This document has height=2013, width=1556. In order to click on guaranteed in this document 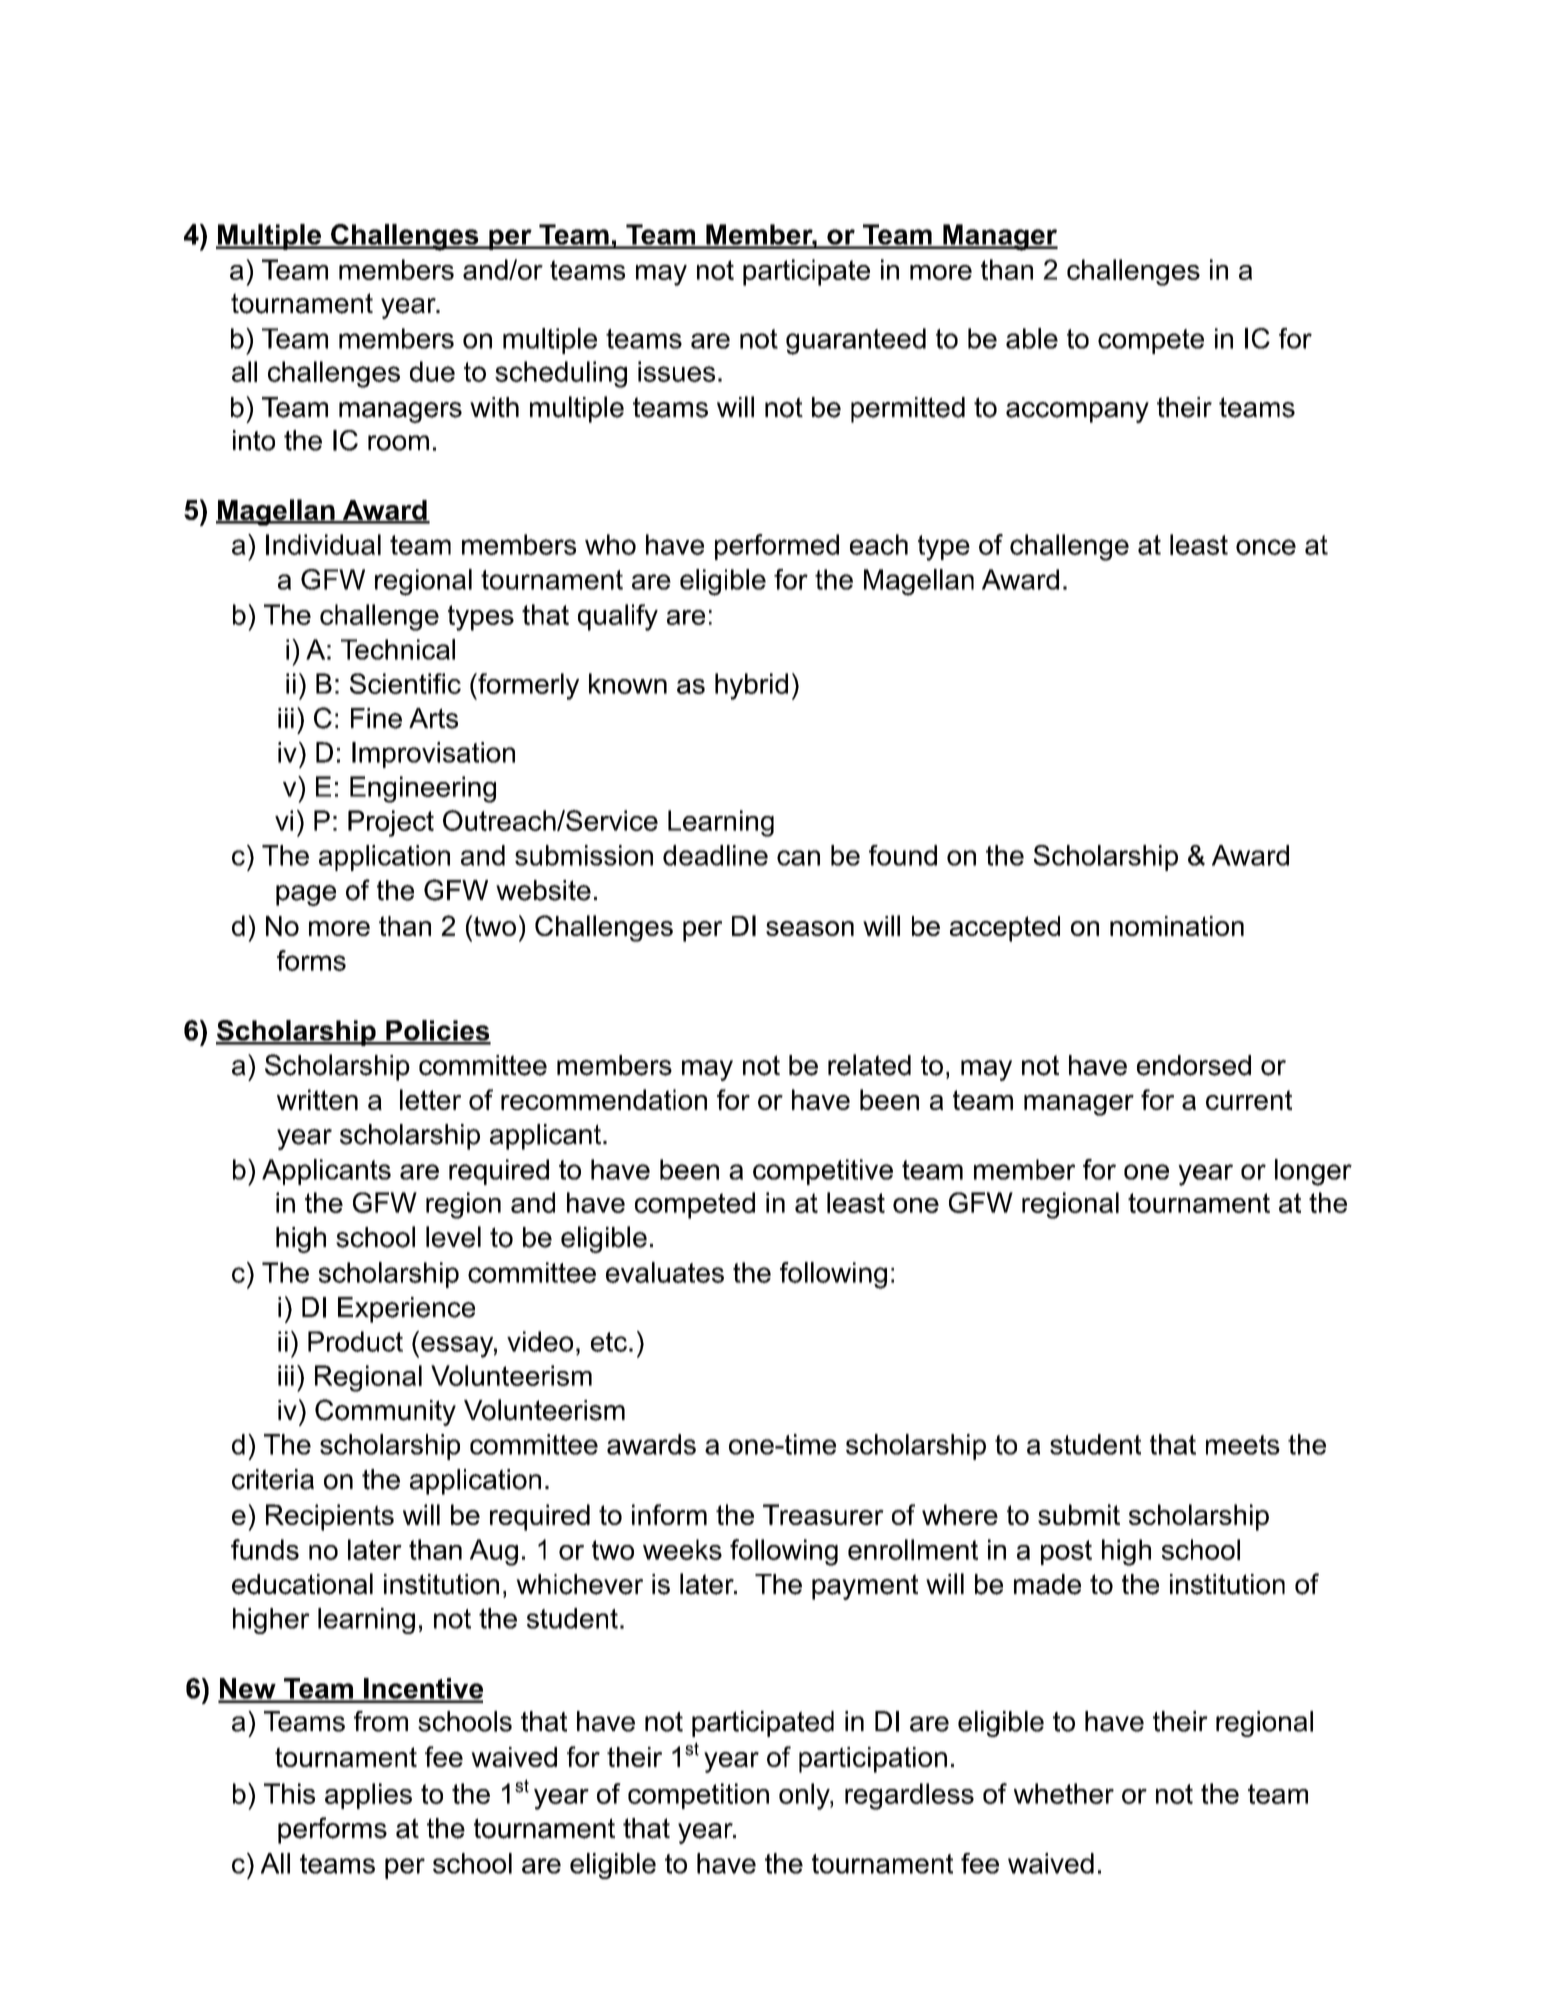, I will do `click(856, 341)`.
